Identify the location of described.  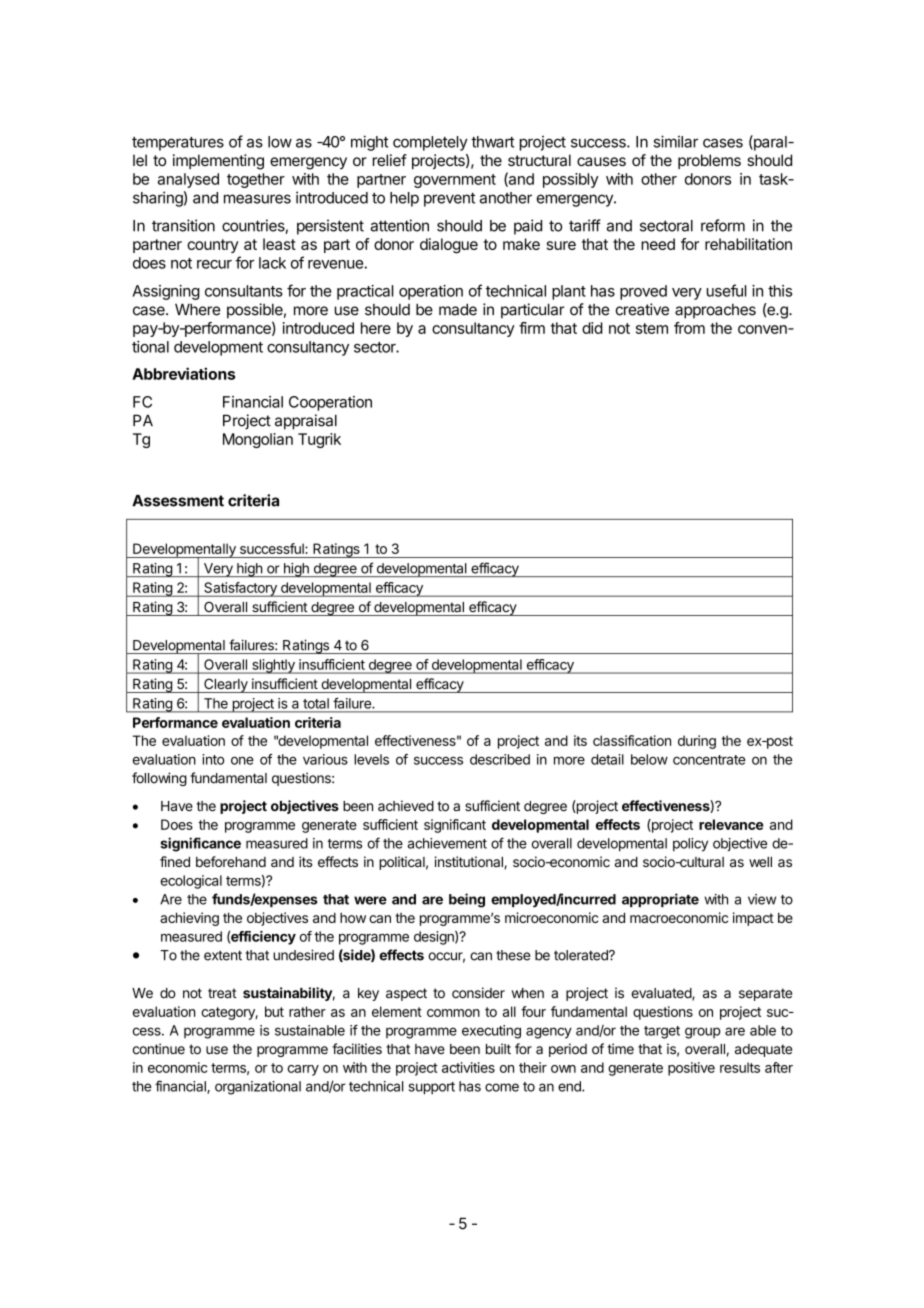
(500, 759).
